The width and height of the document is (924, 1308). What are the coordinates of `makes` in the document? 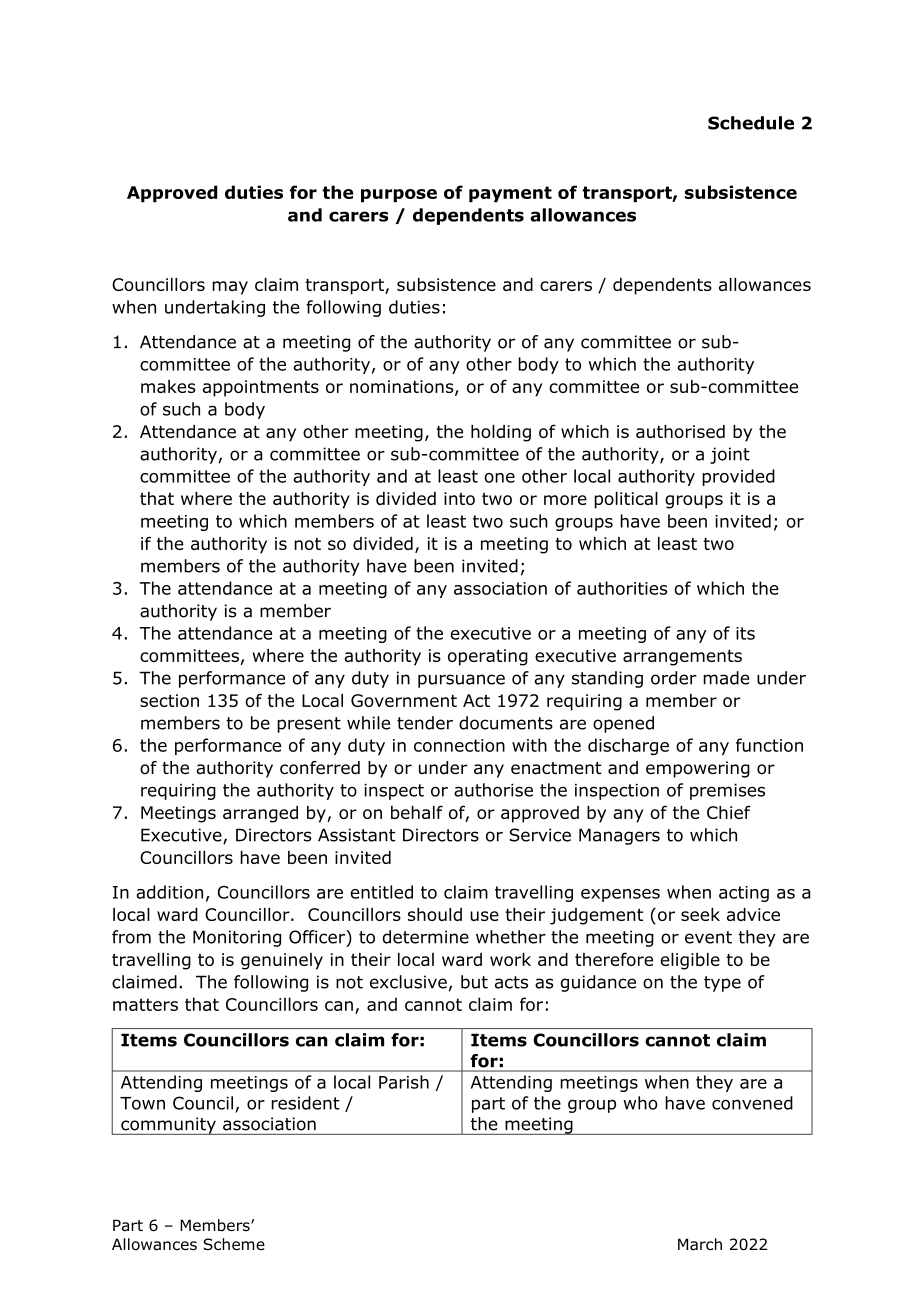 It's located at (168, 386).
